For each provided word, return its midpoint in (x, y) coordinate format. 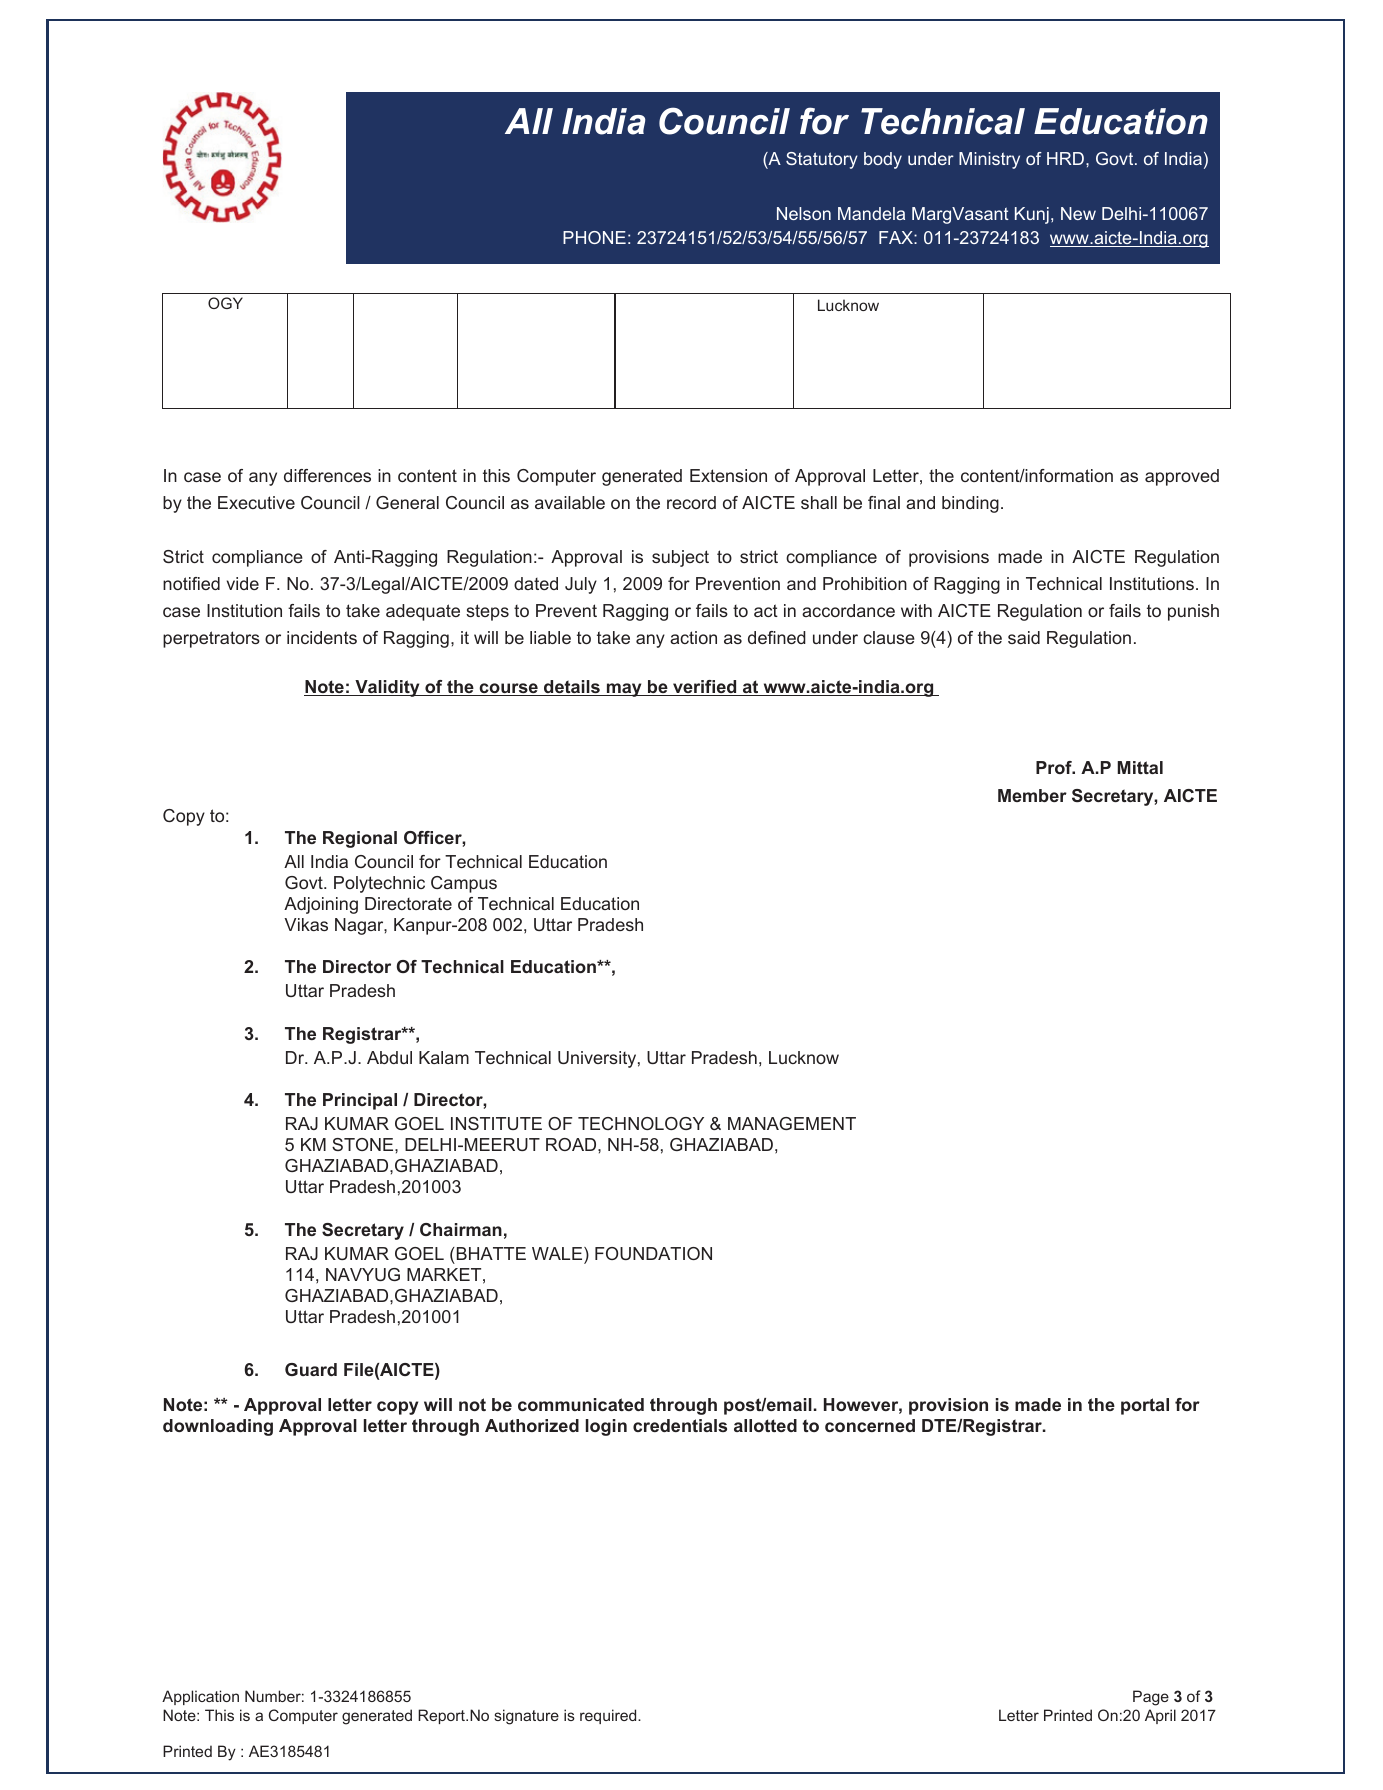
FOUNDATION (653, 1253)
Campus (464, 884)
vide (243, 583)
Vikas (306, 924)
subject (680, 558)
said (1024, 637)
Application (200, 1697)
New (1078, 213)
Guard (311, 1369)
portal (1145, 1406)
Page (1151, 1698)
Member (1032, 795)
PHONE (594, 237)
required (609, 1716)
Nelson (804, 213)
